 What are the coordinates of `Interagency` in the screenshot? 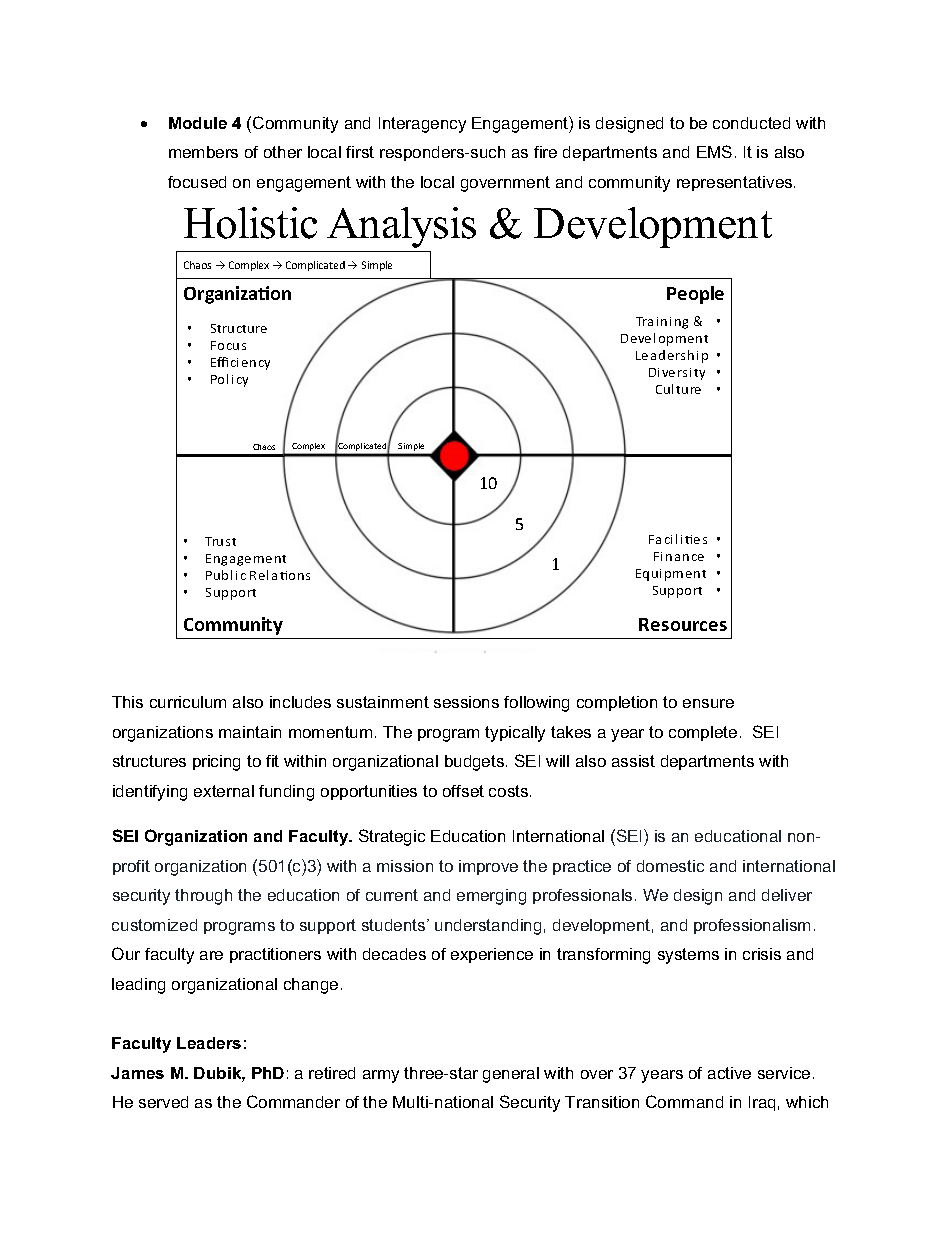 It's located at (422, 125).
